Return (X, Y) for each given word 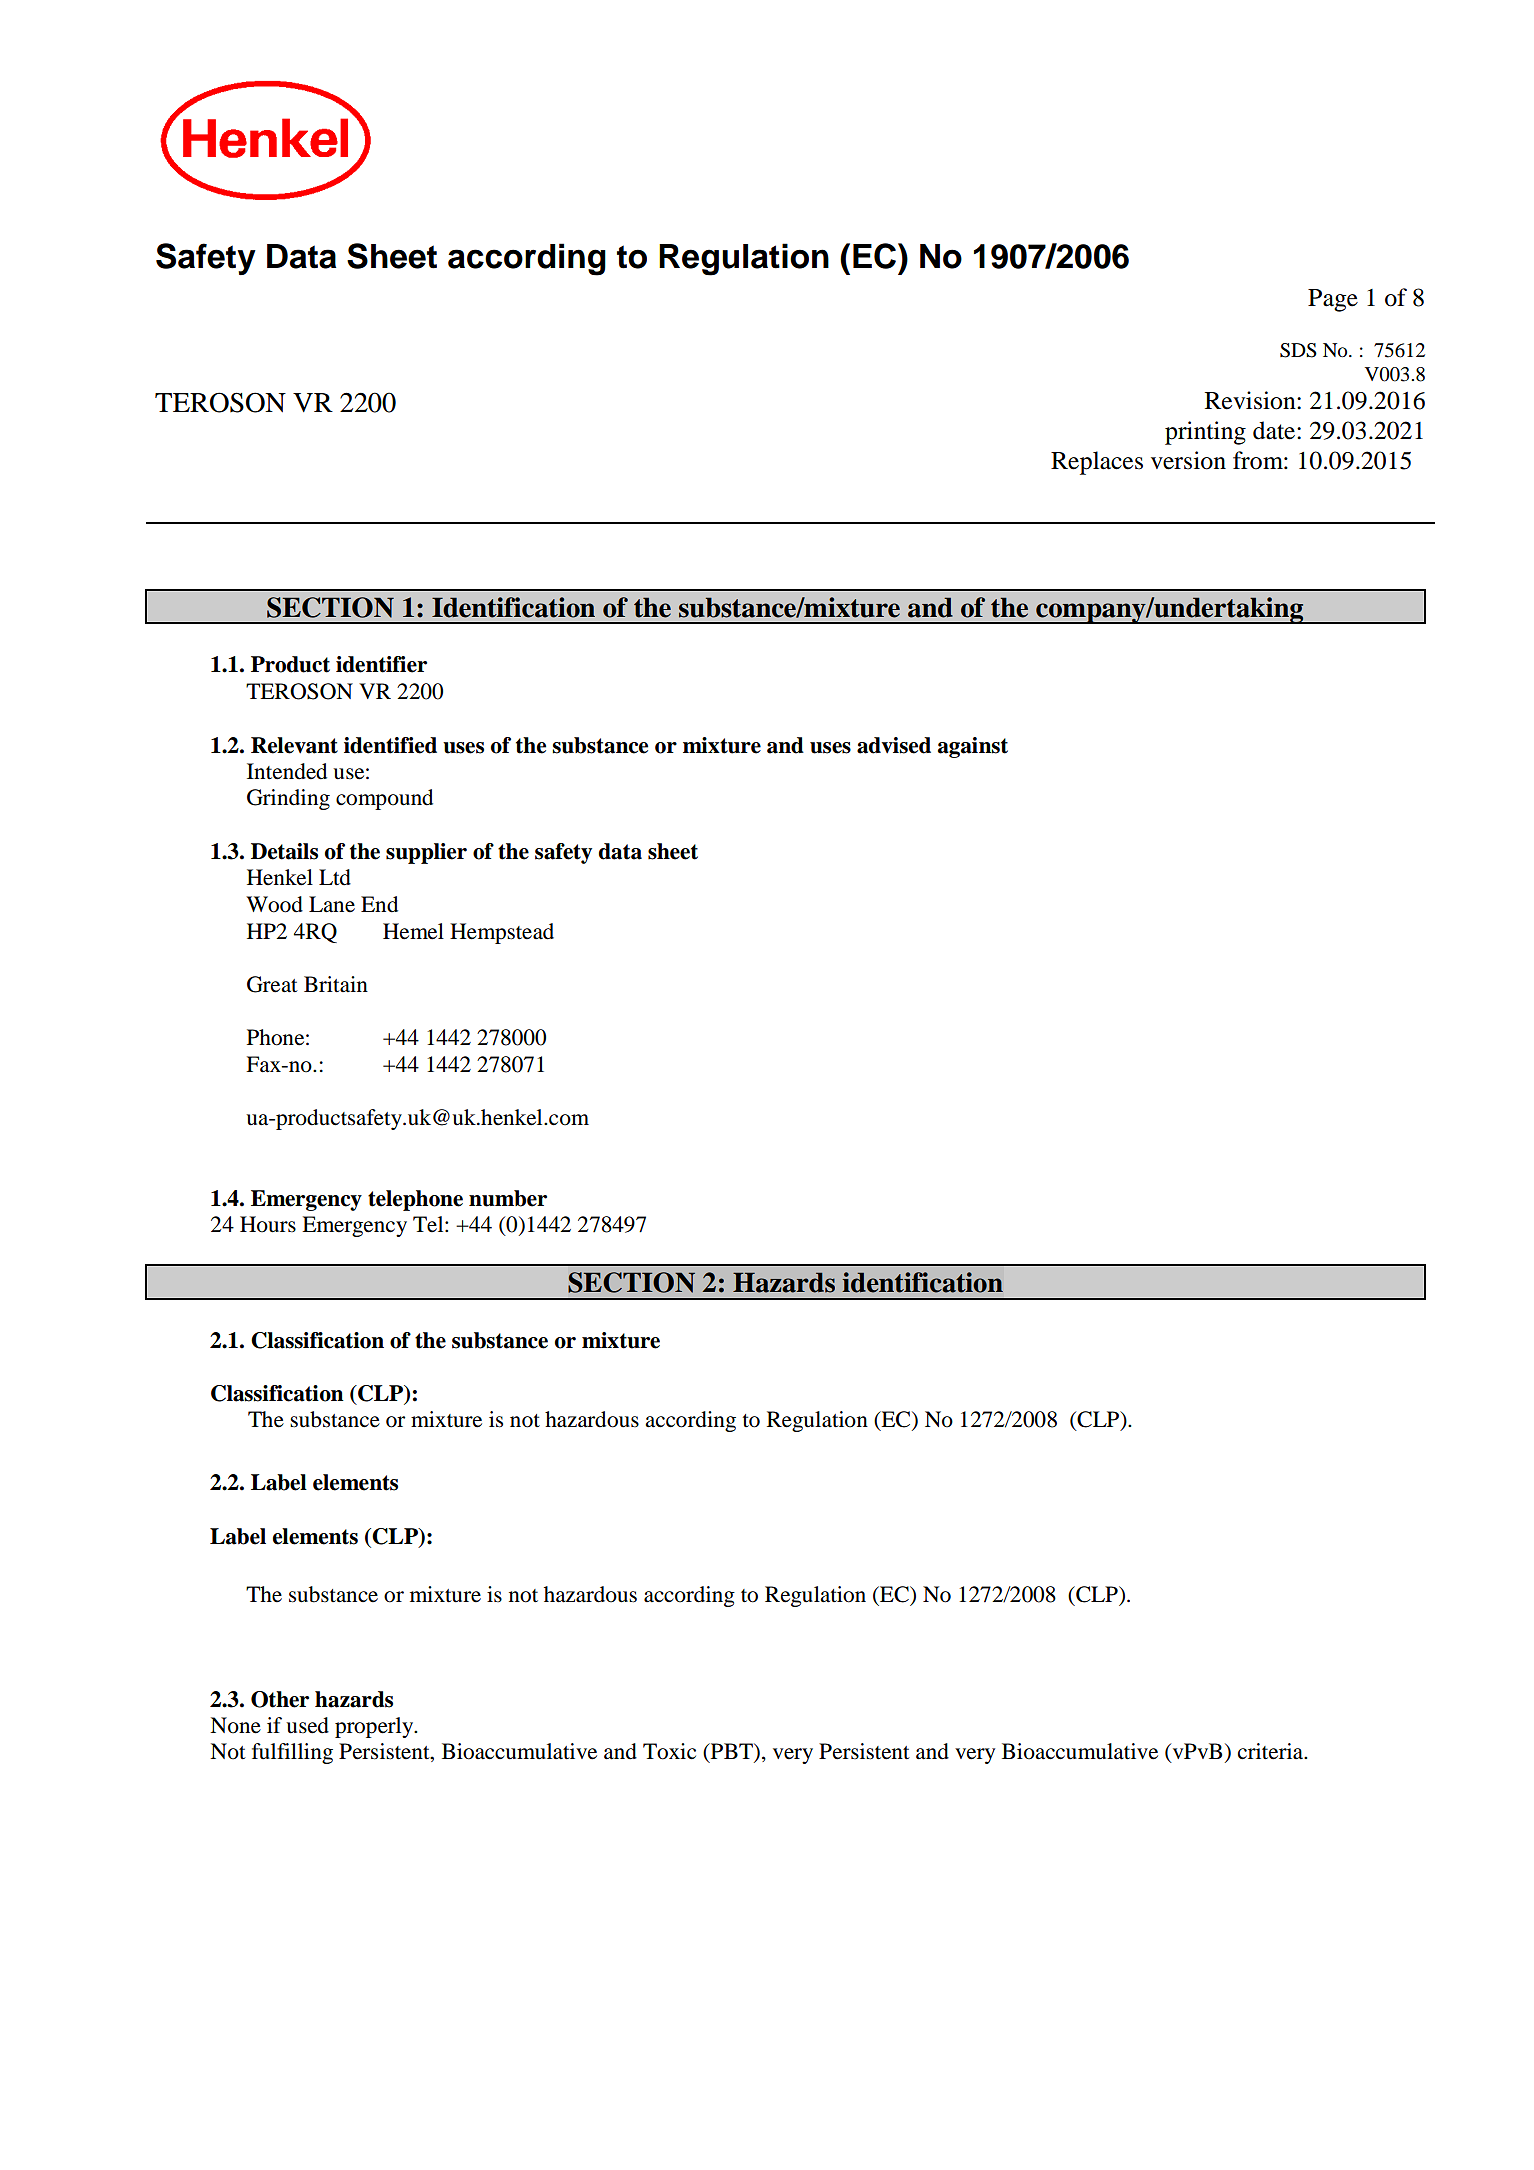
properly (375, 1727)
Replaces (1097, 463)
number (508, 1198)
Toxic (669, 1751)
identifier (381, 664)
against (973, 747)
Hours (268, 1224)
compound (384, 799)
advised (894, 745)
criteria (1272, 1751)
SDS (1298, 350)
